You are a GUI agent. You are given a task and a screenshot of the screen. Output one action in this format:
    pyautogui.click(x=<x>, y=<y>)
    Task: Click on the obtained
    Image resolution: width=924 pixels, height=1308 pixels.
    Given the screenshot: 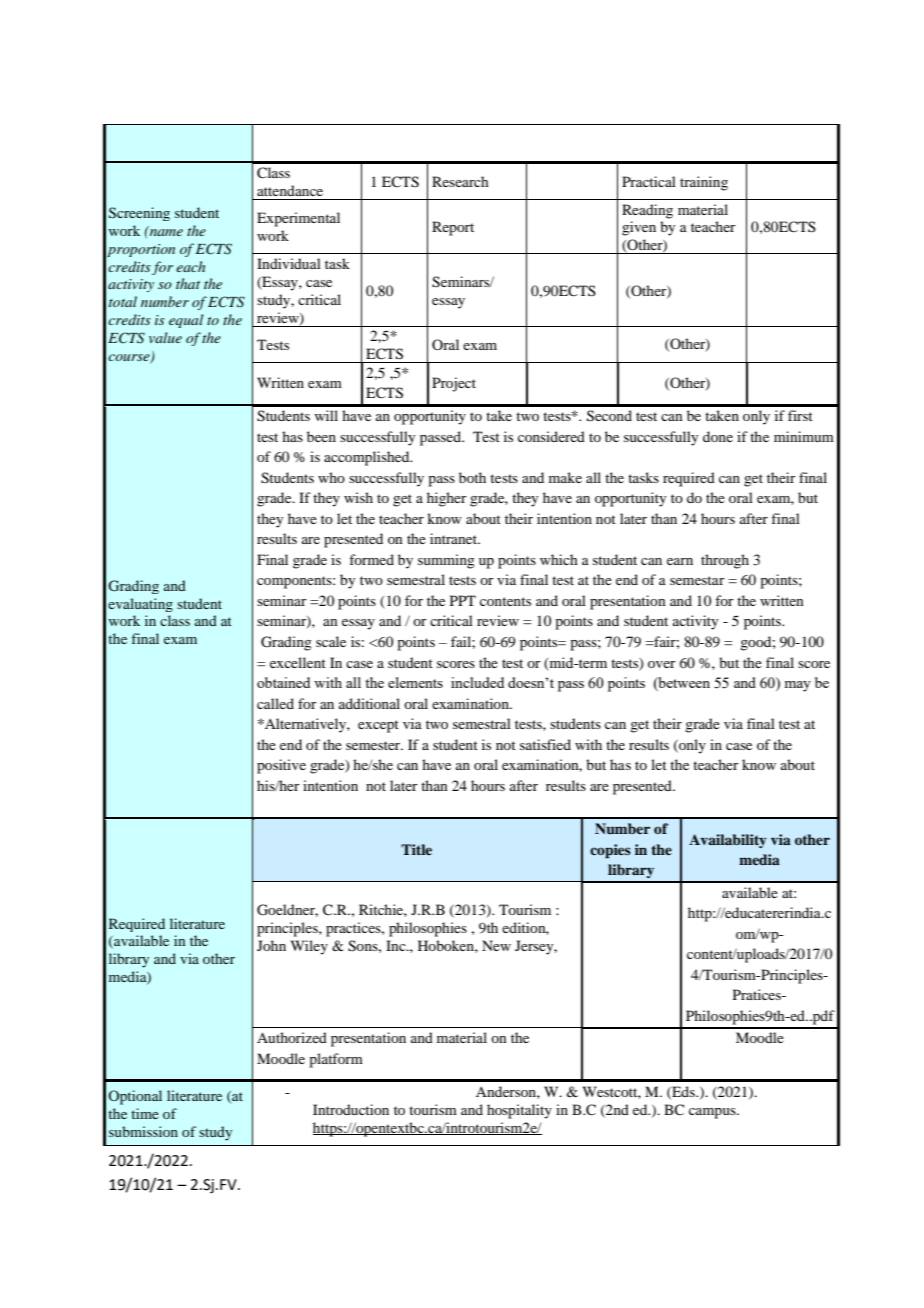 What is the action you would take?
    pyautogui.click(x=283, y=682)
